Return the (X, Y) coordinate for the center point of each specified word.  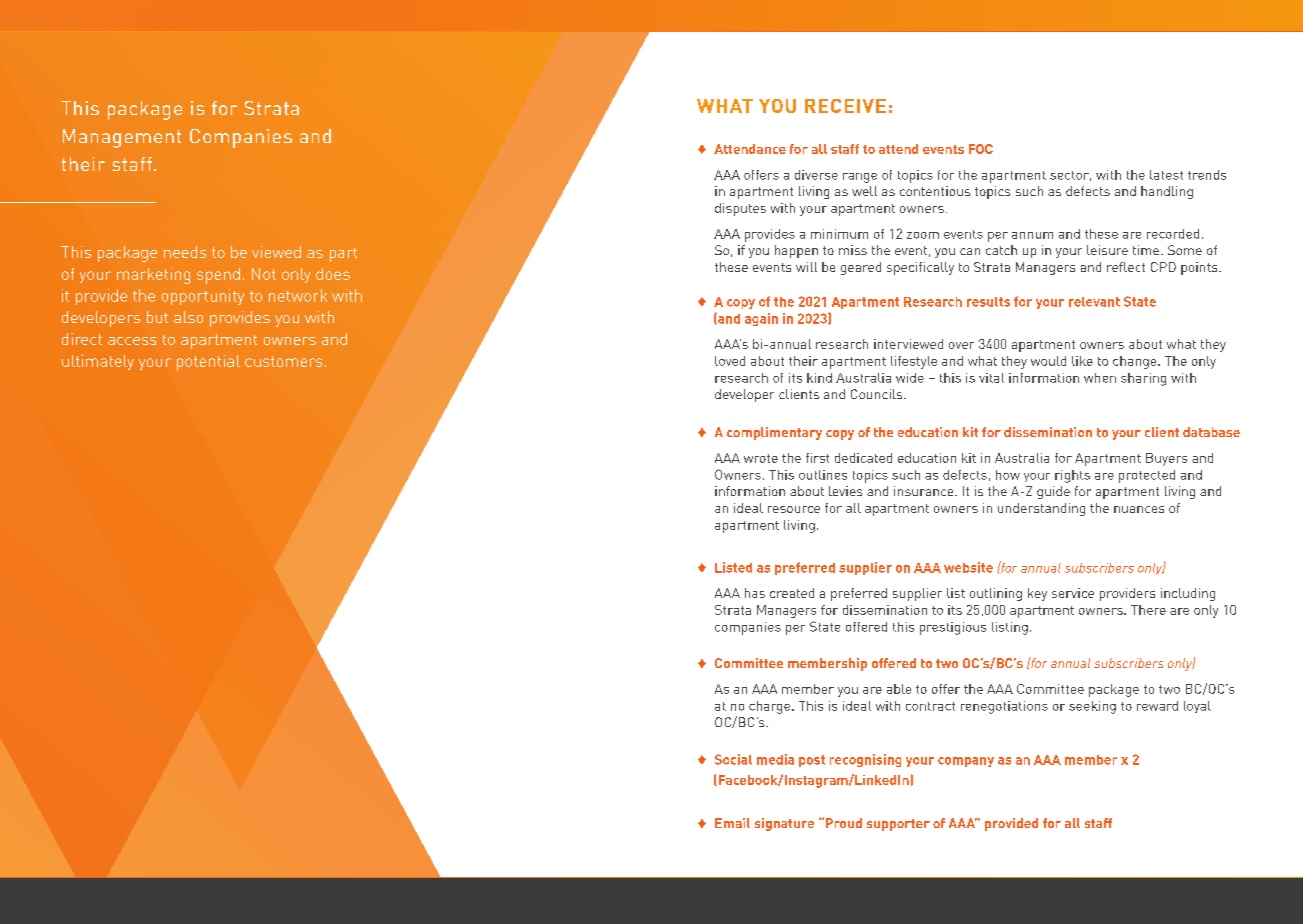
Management (122, 138)
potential (208, 363)
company (966, 762)
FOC (981, 149)
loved (730, 361)
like (1082, 361)
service (1073, 593)
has (755, 593)
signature (784, 824)
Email (732, 823)
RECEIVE (845, 106)
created (792, 593)
